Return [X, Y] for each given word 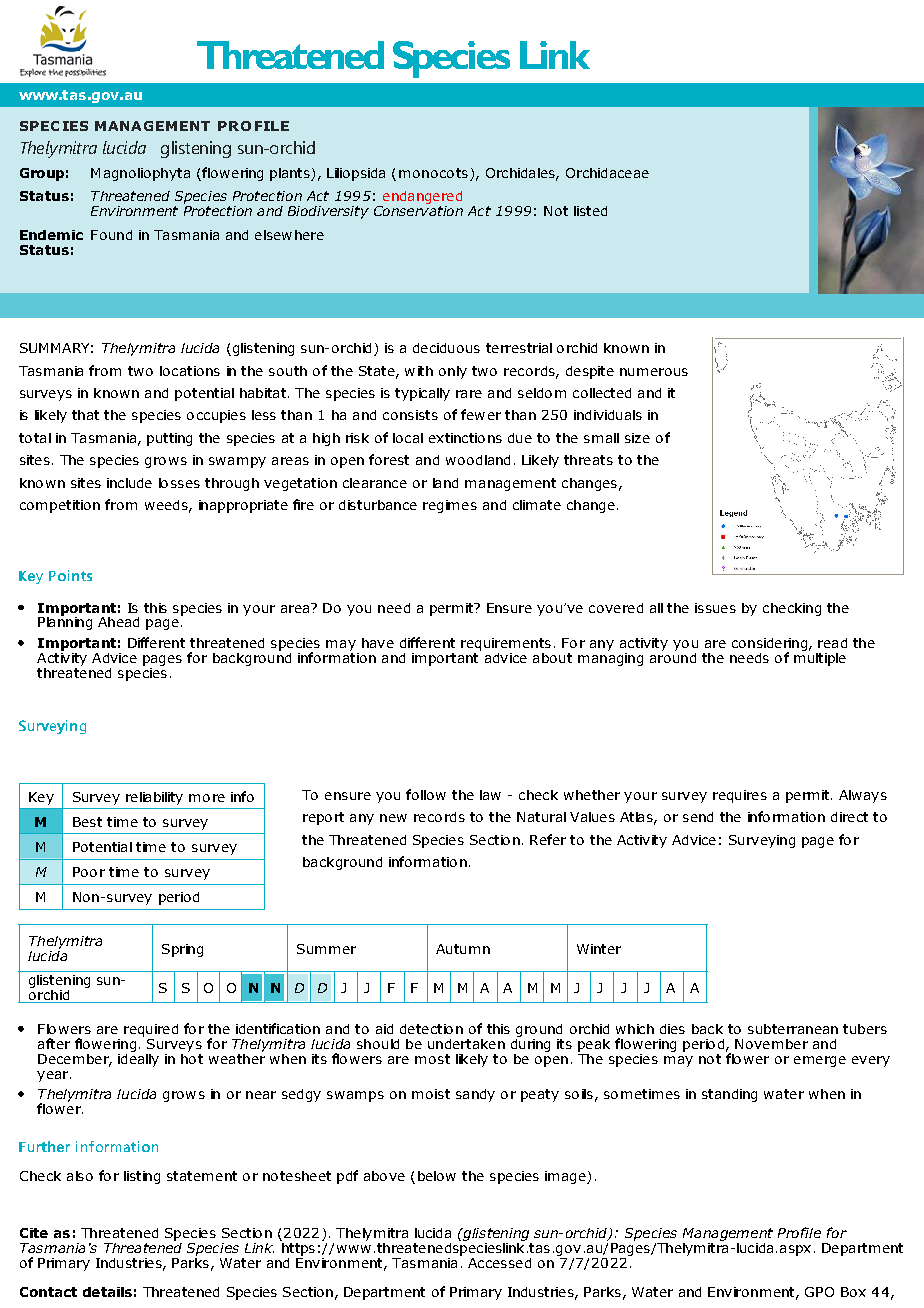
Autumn [463, 949]
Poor [89, 872]
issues [715, 608]
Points [70, 575]
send [698, 817]
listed [590, 211]
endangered [421, 199]
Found [111, 235]
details [107, 1292]
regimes [450, 506]
